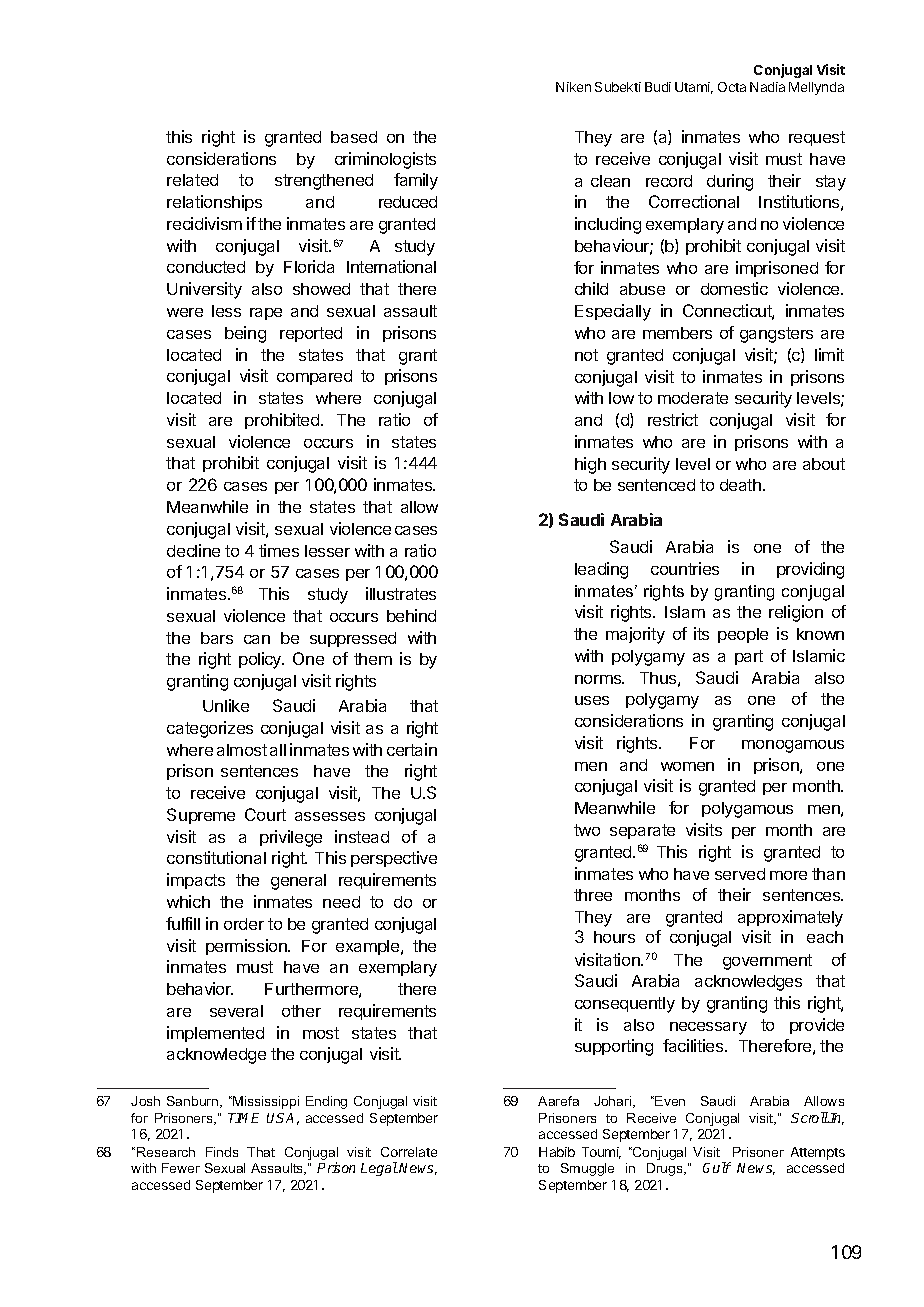  Describe the element at coordinates (590, 465) in the page. I see `high` at that location.
